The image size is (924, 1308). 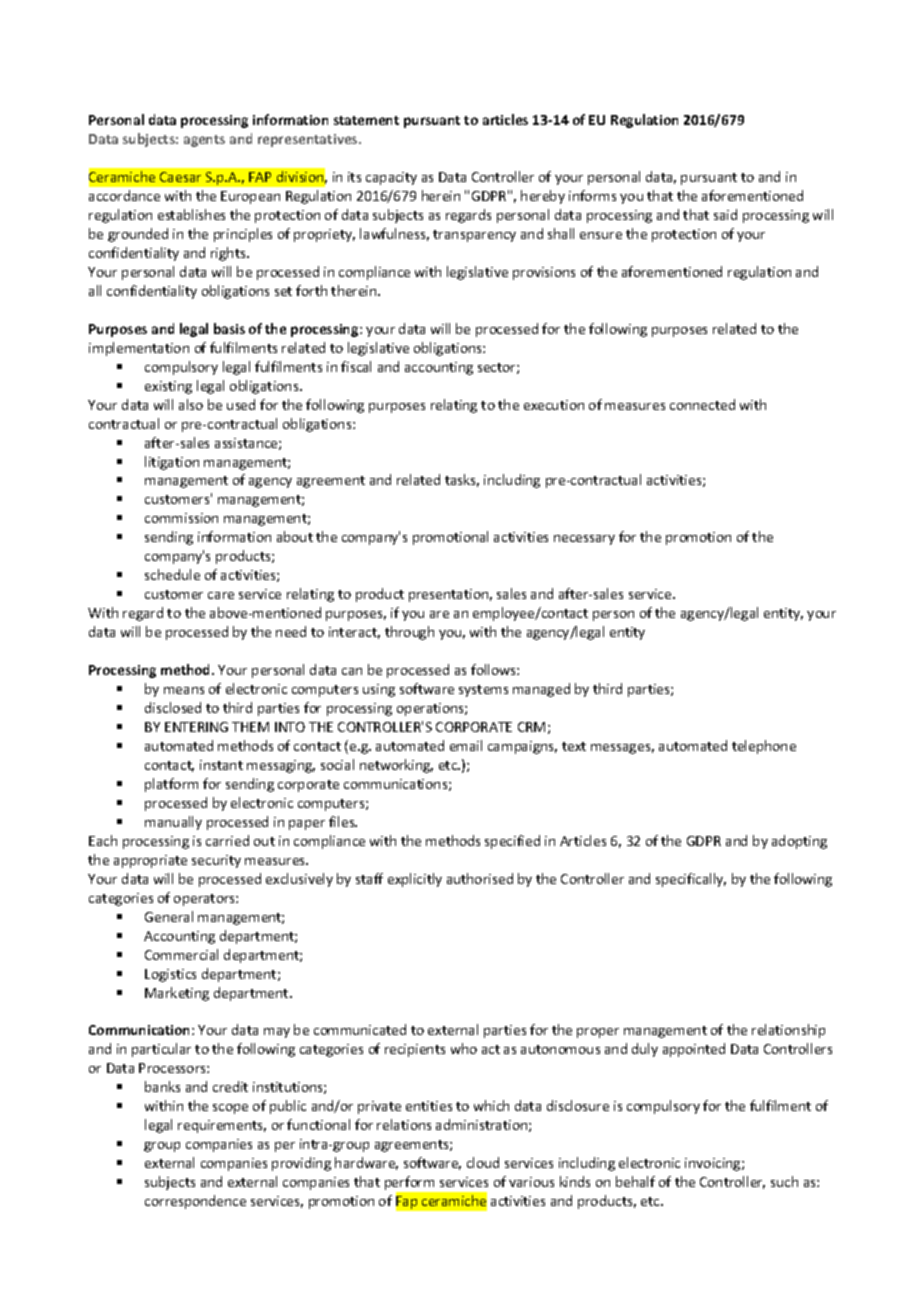 What do you see at coordinates (725, 214) in the page?
I see `said` at bounding box center [725, 214].
